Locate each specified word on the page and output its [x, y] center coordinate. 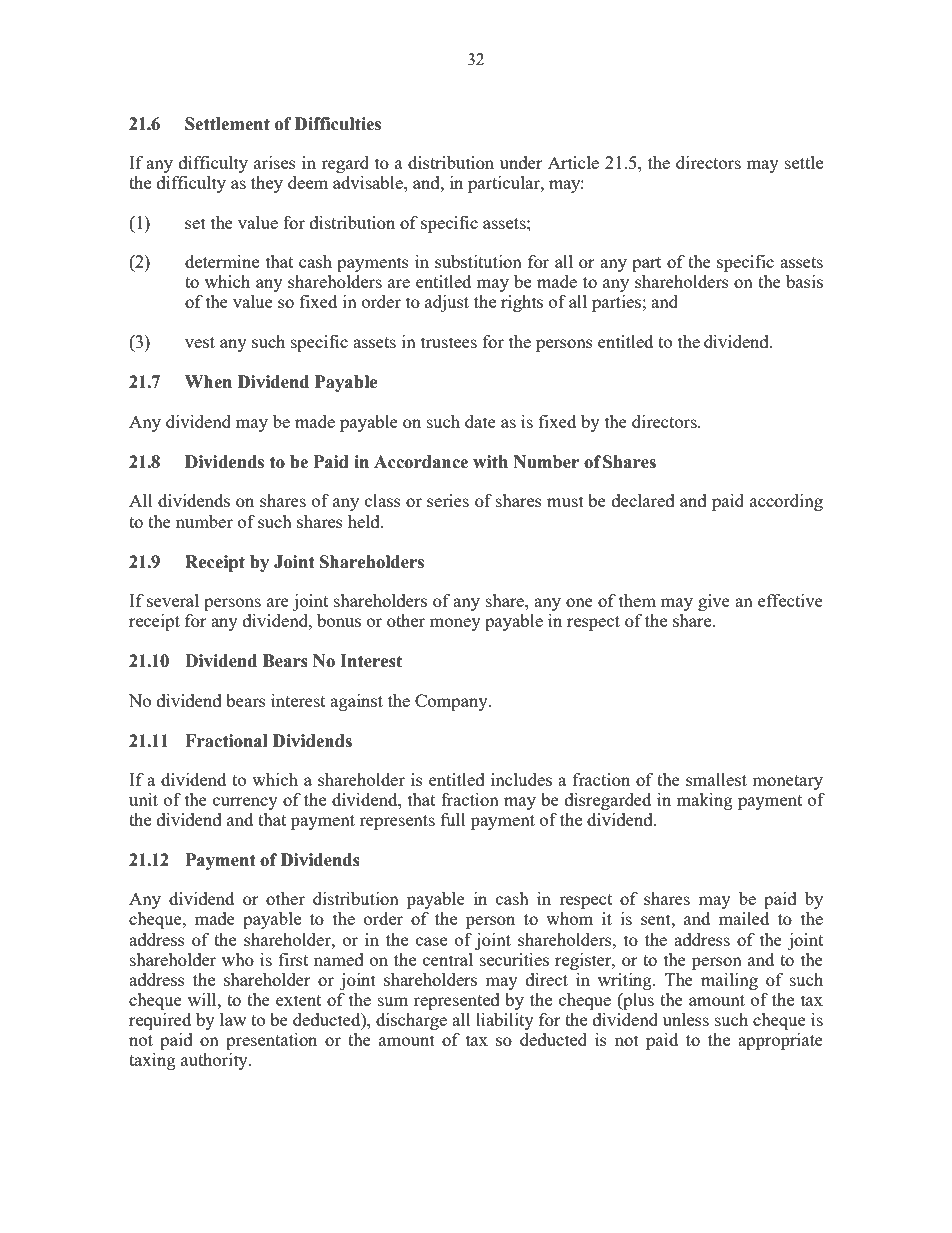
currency [245, 803]
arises [275, 162]
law [233, 1019]
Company [452, 702]
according [786, 502]
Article [573, 162]
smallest [716, 779]
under [521, 162]
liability [505, 1021]
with [490, 462]
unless [686, 1019]
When [208, 382]
